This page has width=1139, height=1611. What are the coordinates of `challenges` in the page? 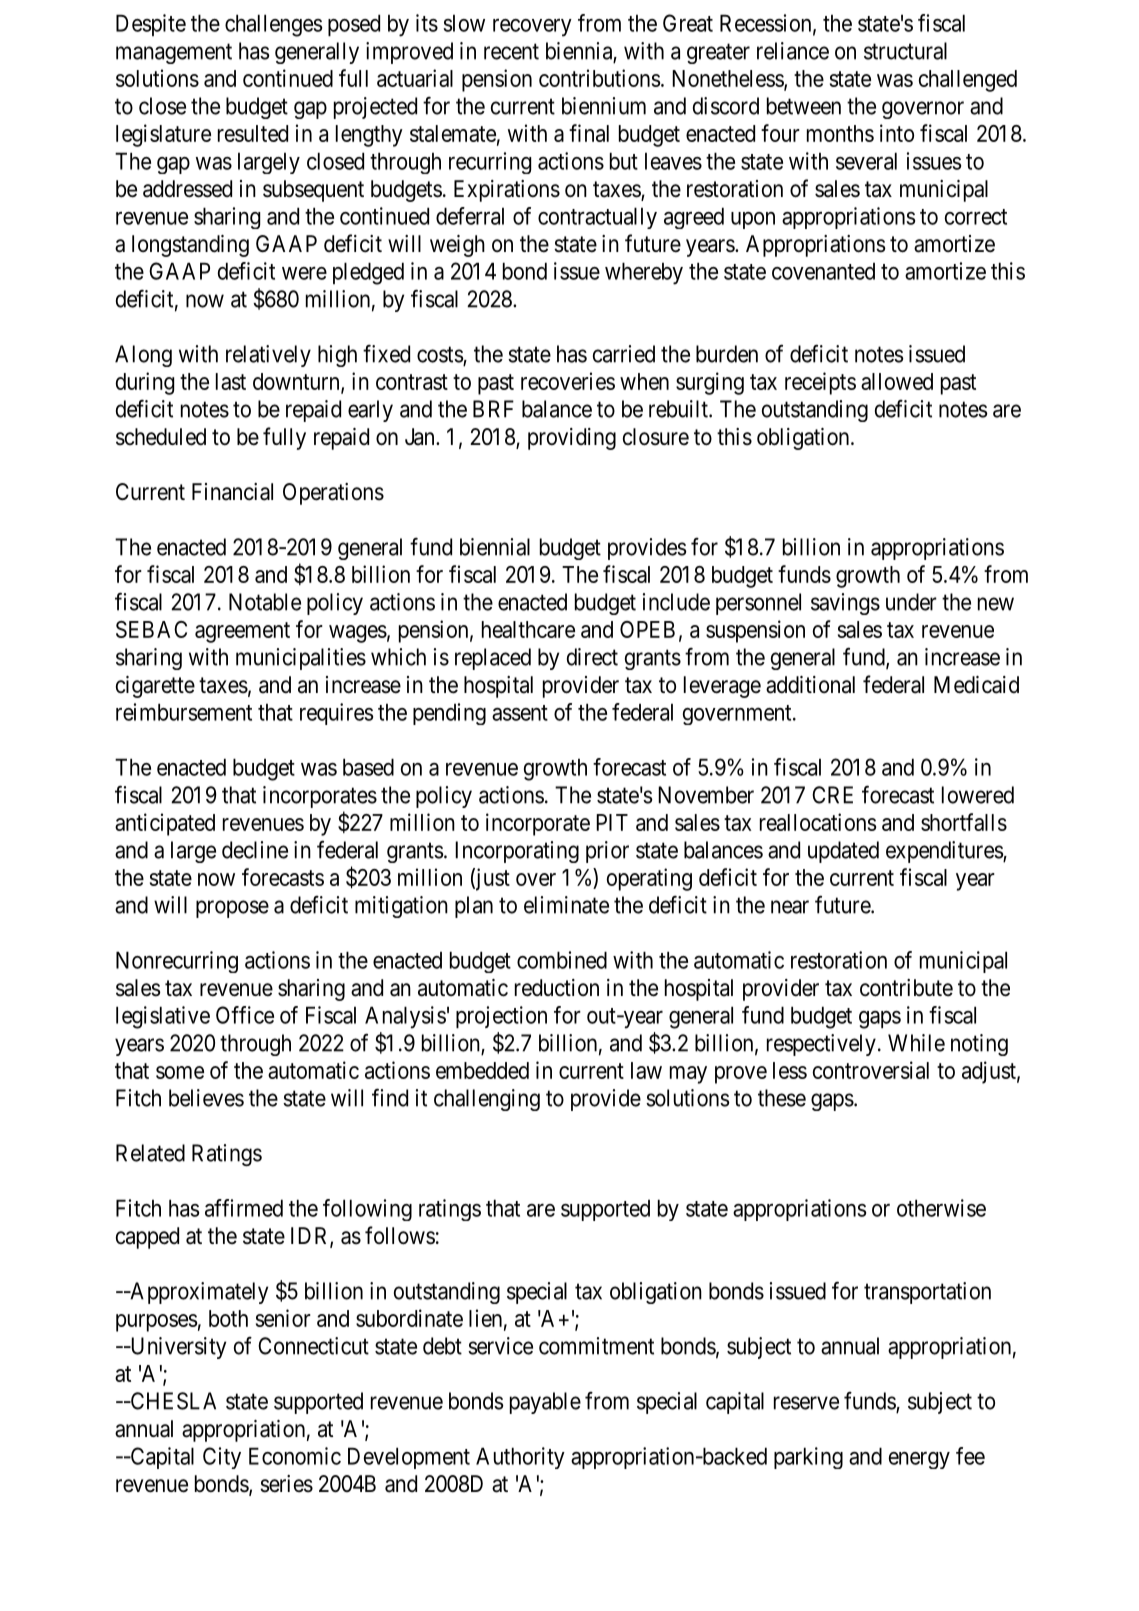 It's located at (273, 25).
